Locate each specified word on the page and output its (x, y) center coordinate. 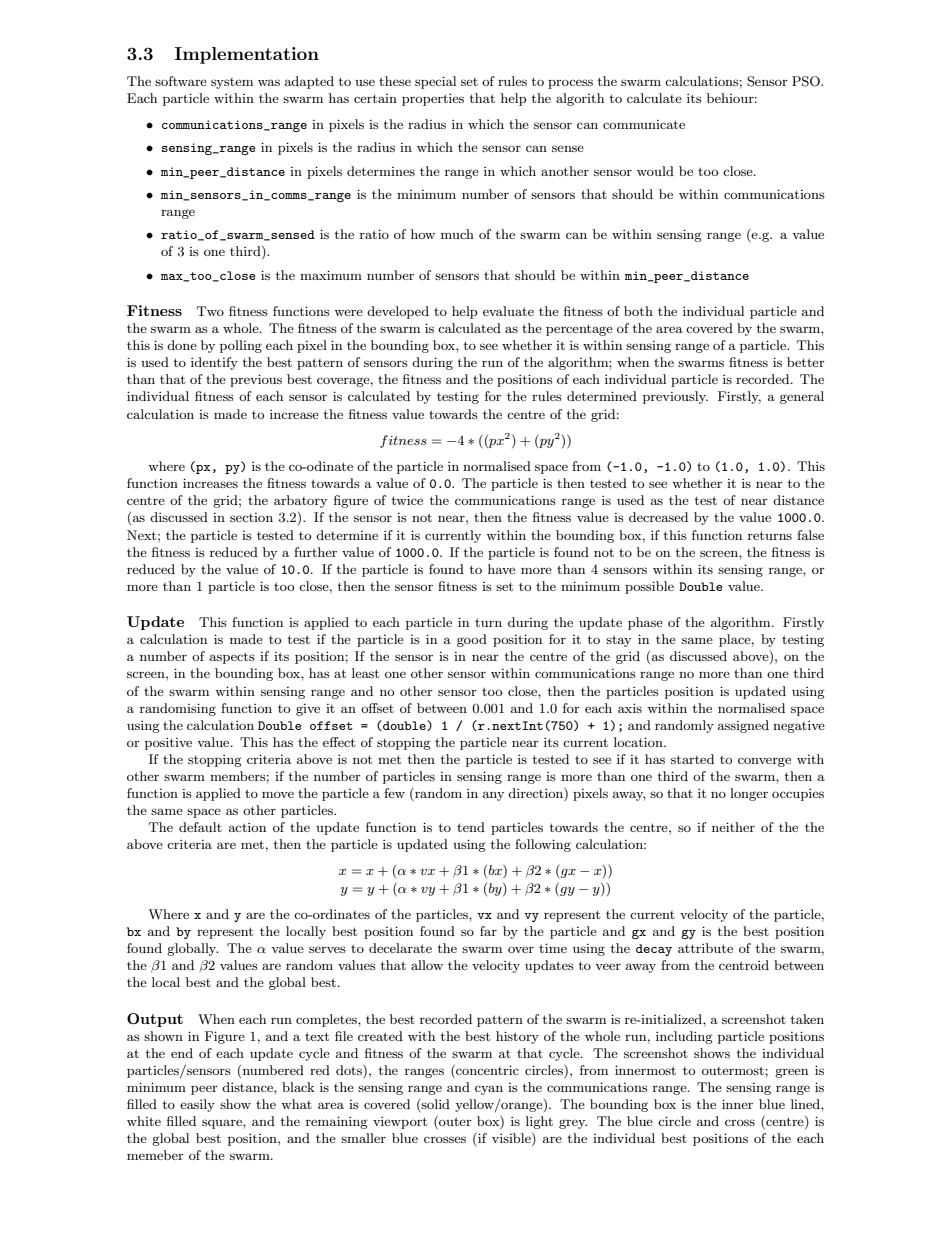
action (247, 827)
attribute (705, 948)
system (232, 83)
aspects (232, 658)
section (251, 517)
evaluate (508, 311)
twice (407, 500)
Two (210, 311)
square (223, 1124)
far (488, 931)
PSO (807, 81)
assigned (743, 726)
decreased (658, 517)
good (472, 640)
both (638, 311)
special (435, 82)
